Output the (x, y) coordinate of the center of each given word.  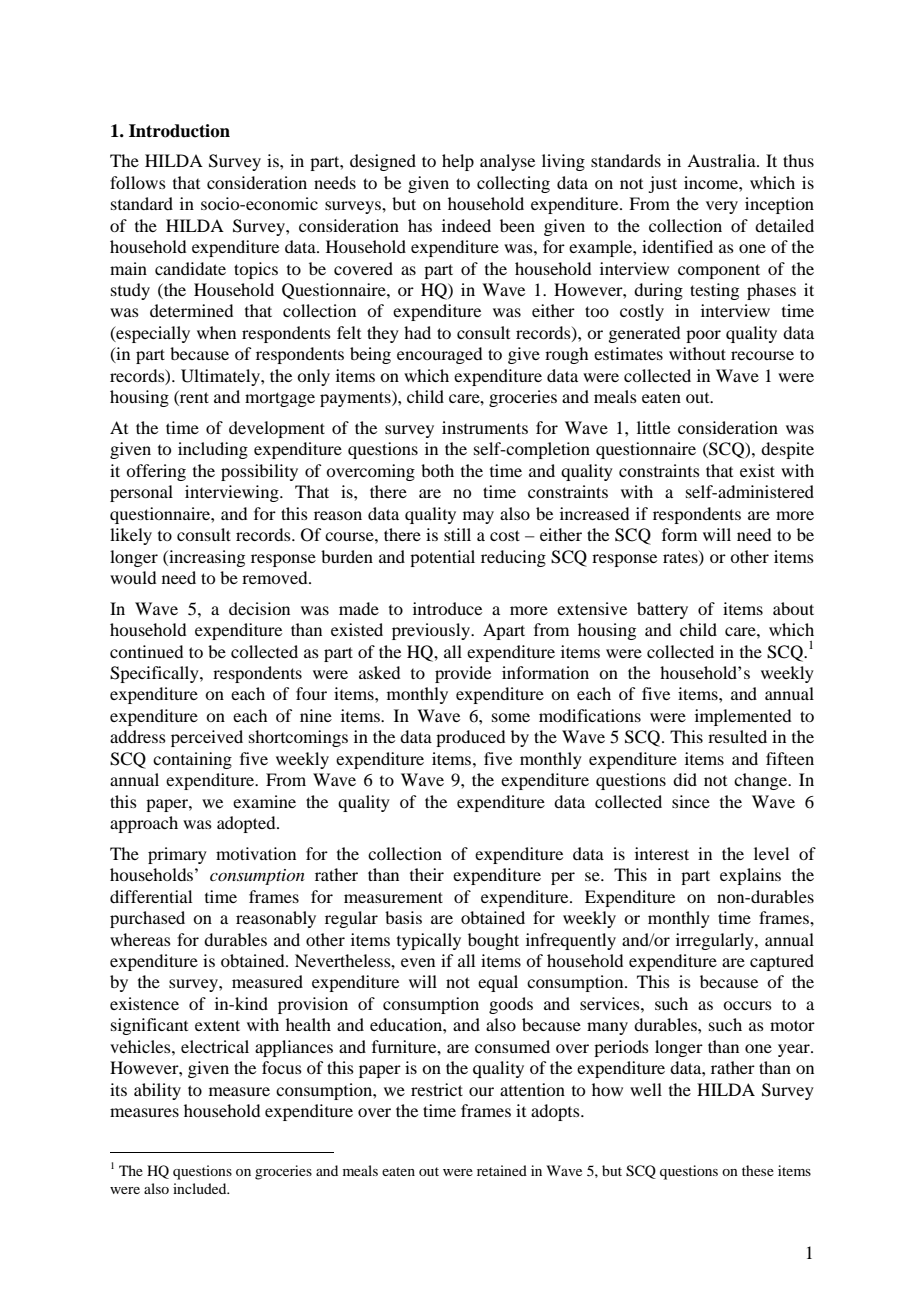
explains (750, 876)
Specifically (155, 674)
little (653, 427)
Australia (722, 160)
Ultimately (221, 377)
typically (429, 941)
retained (502, 1170)
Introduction (179, 131)
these (758, 1170)
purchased (147, 919)
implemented (743, 717)
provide (463, 674)
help (458, 162)
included (201, 1188)
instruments (485, 427)
